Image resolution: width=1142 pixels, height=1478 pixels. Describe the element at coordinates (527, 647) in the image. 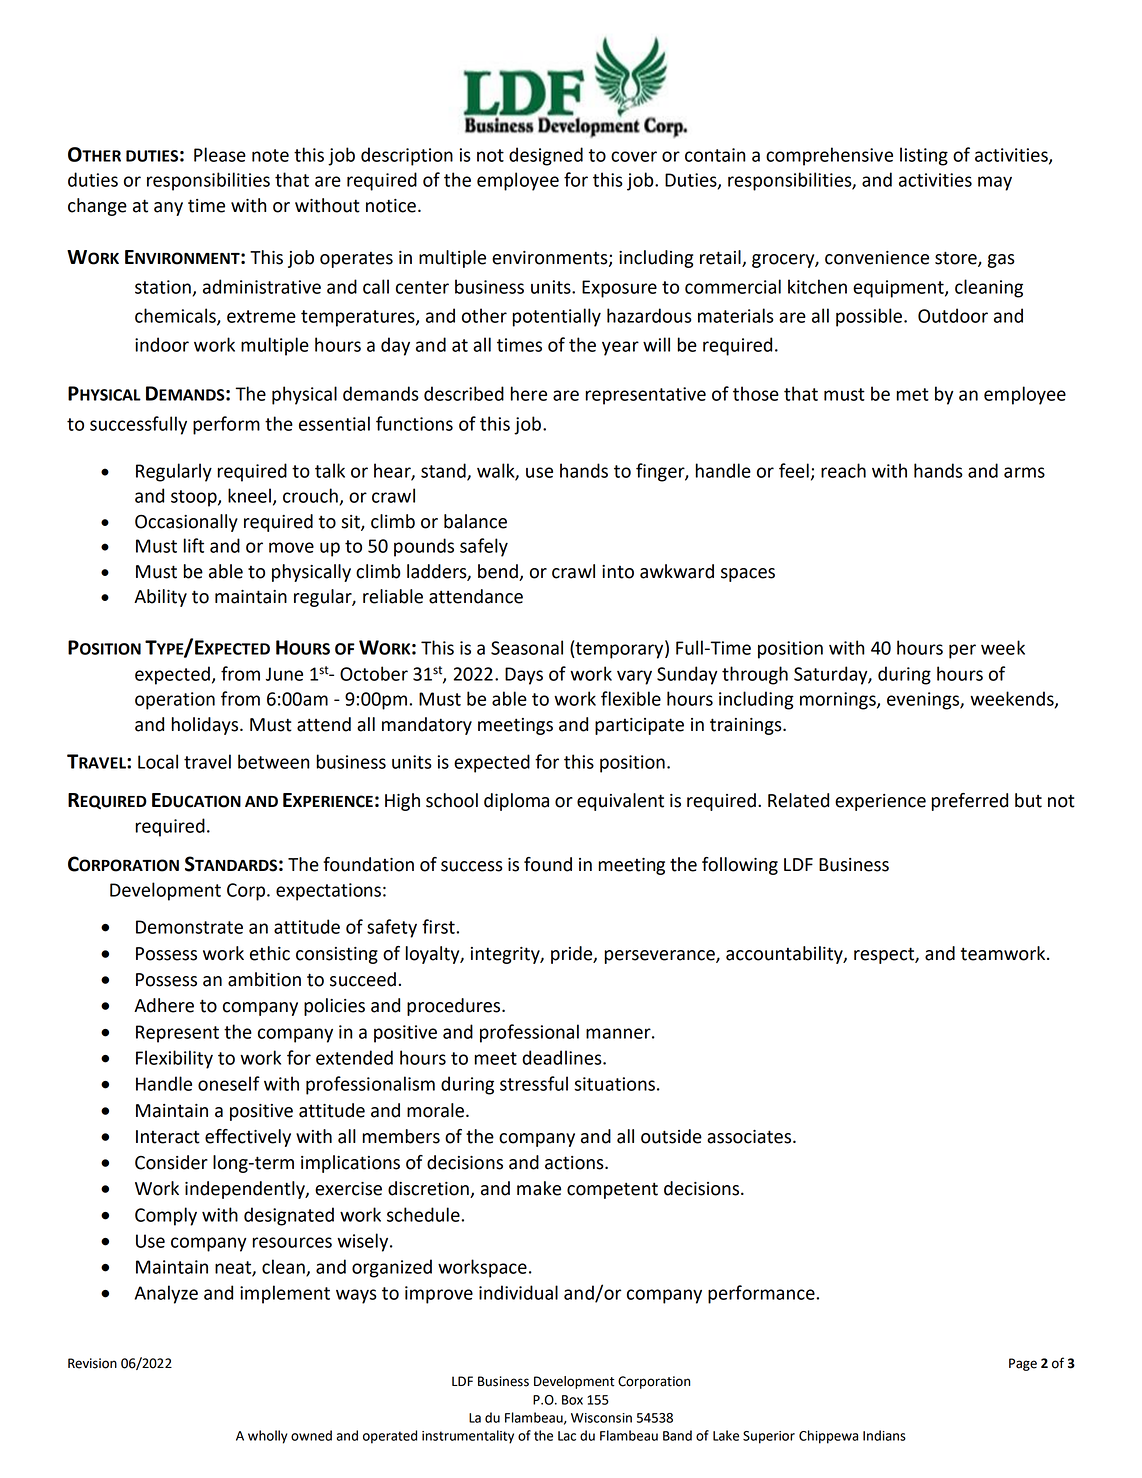

I see `Seasonal` at that location.
